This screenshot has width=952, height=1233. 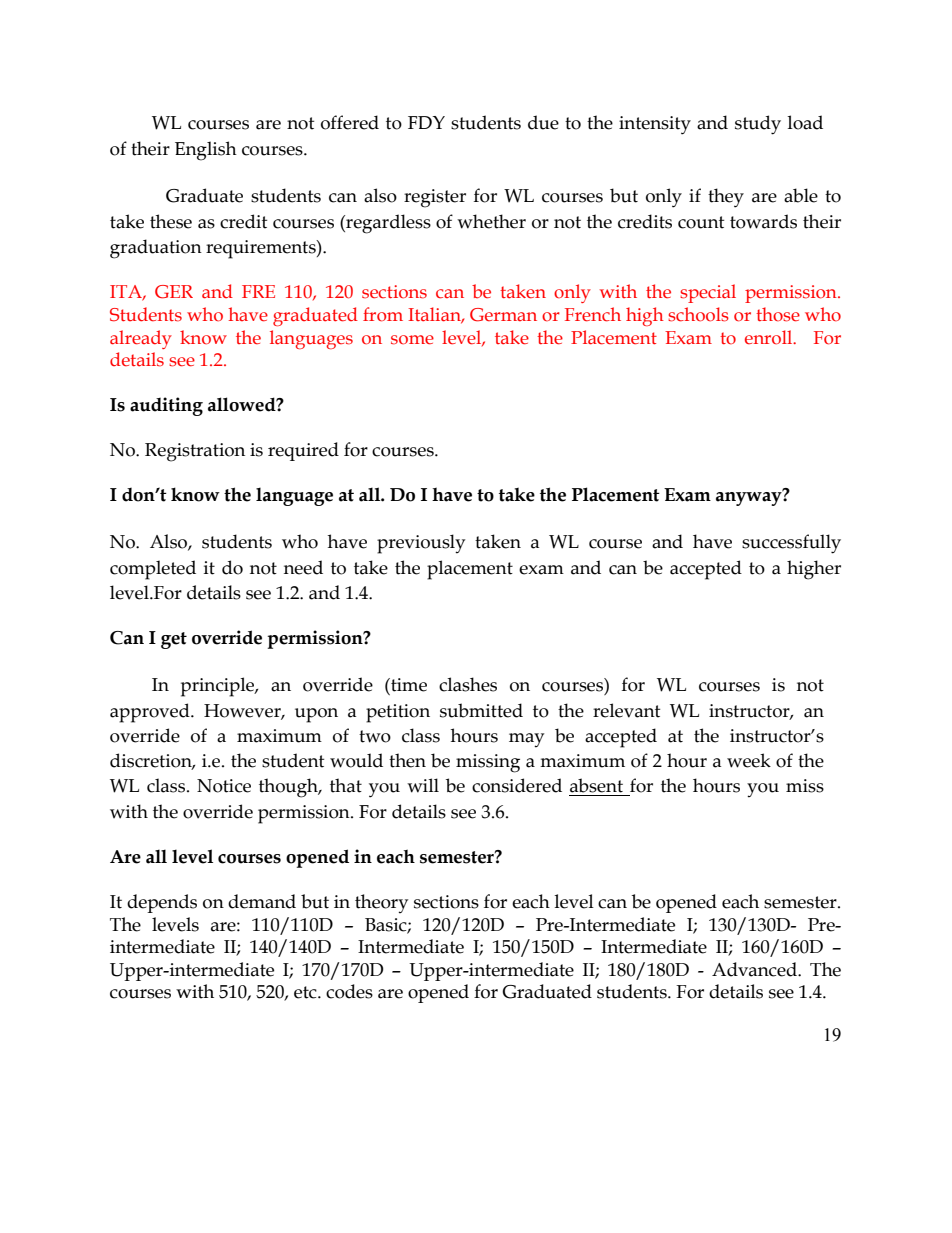 I want to click on due, so click(x=543, y=122).
